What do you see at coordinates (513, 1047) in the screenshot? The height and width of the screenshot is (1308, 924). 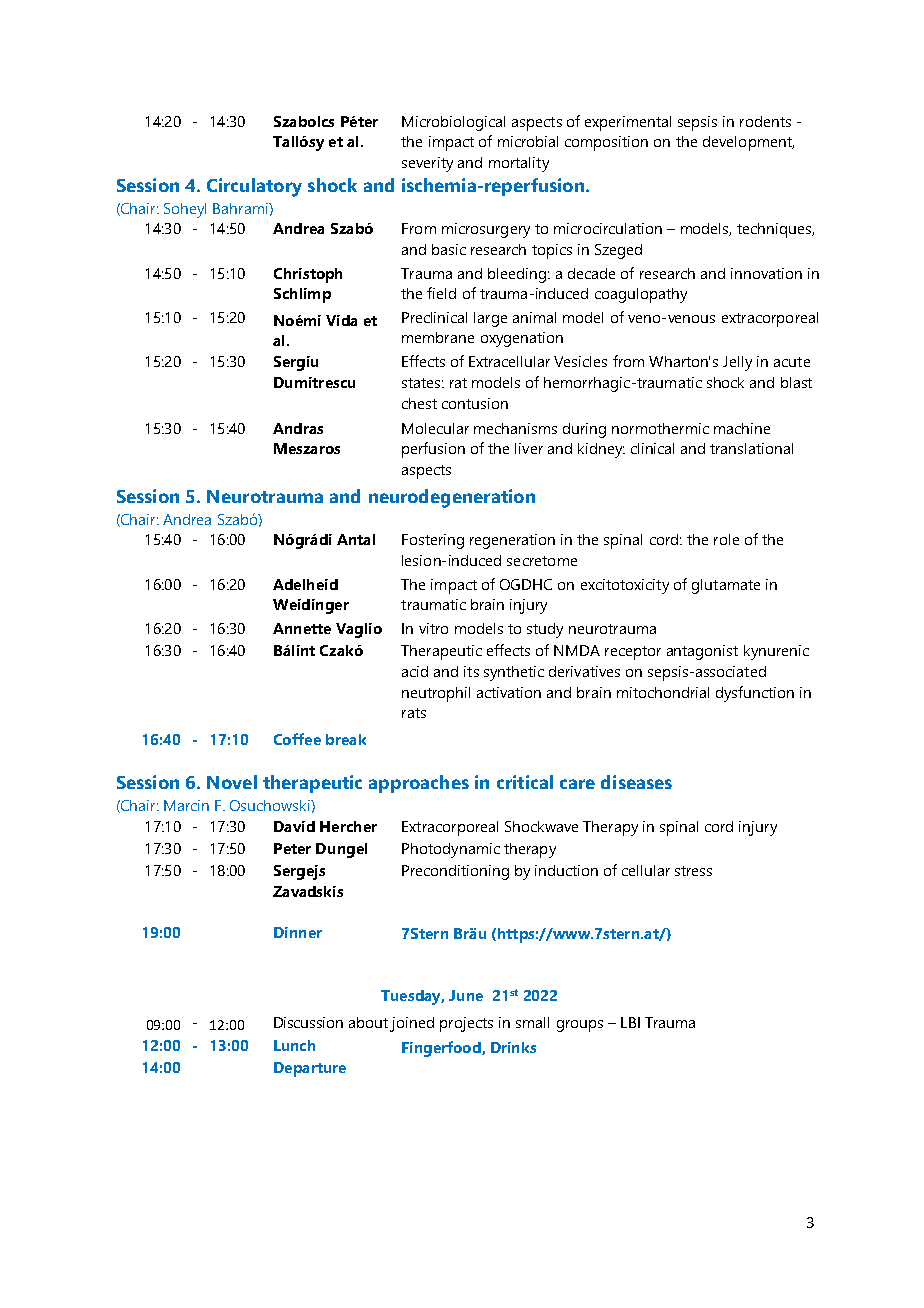 I see `Drinks` at bounding box center [513, 1047].
